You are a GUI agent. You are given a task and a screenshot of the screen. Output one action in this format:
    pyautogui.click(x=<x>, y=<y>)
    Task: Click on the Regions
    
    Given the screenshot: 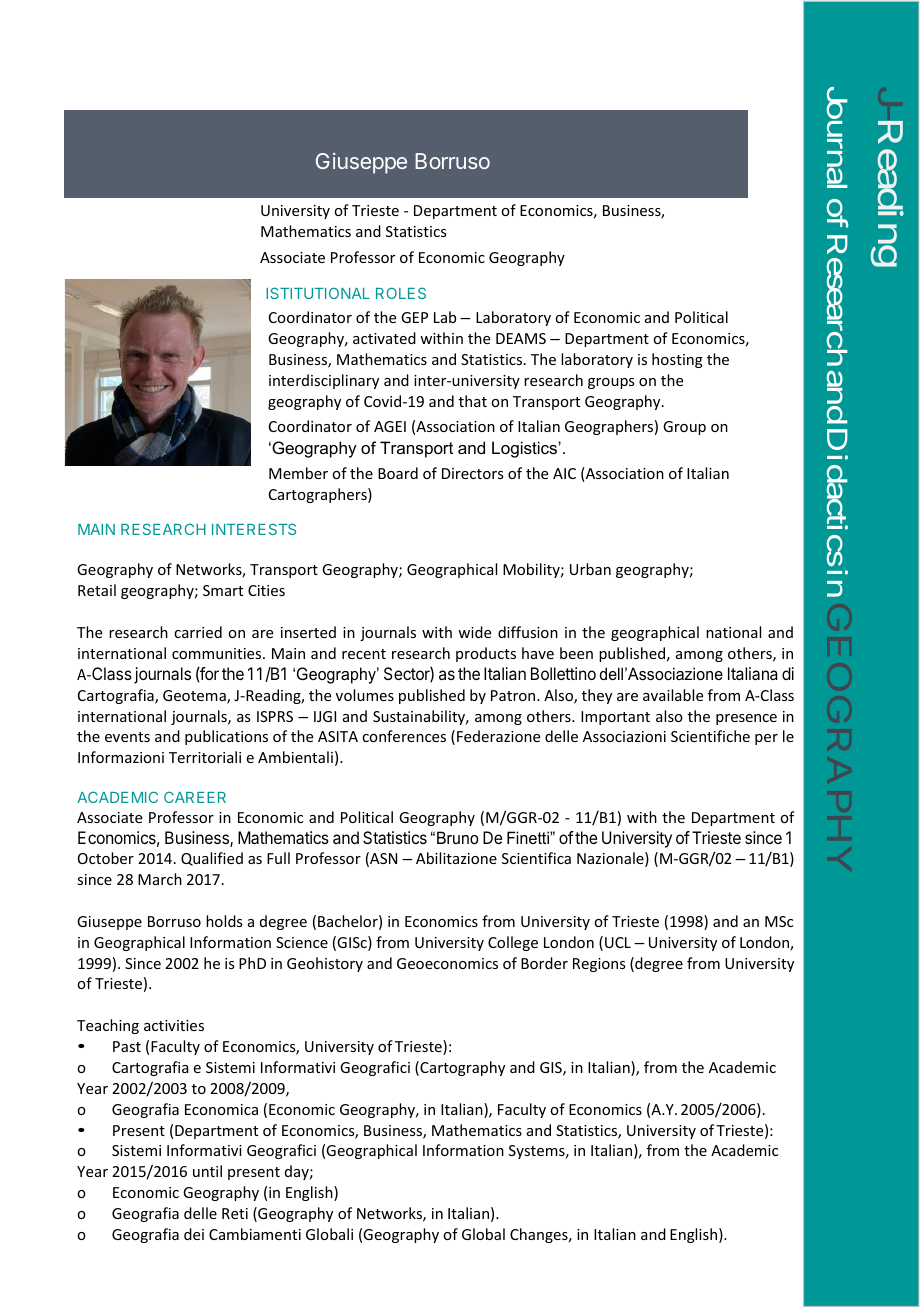 What is the action you would take?
    pyautogui.click(x=599, y=965)
